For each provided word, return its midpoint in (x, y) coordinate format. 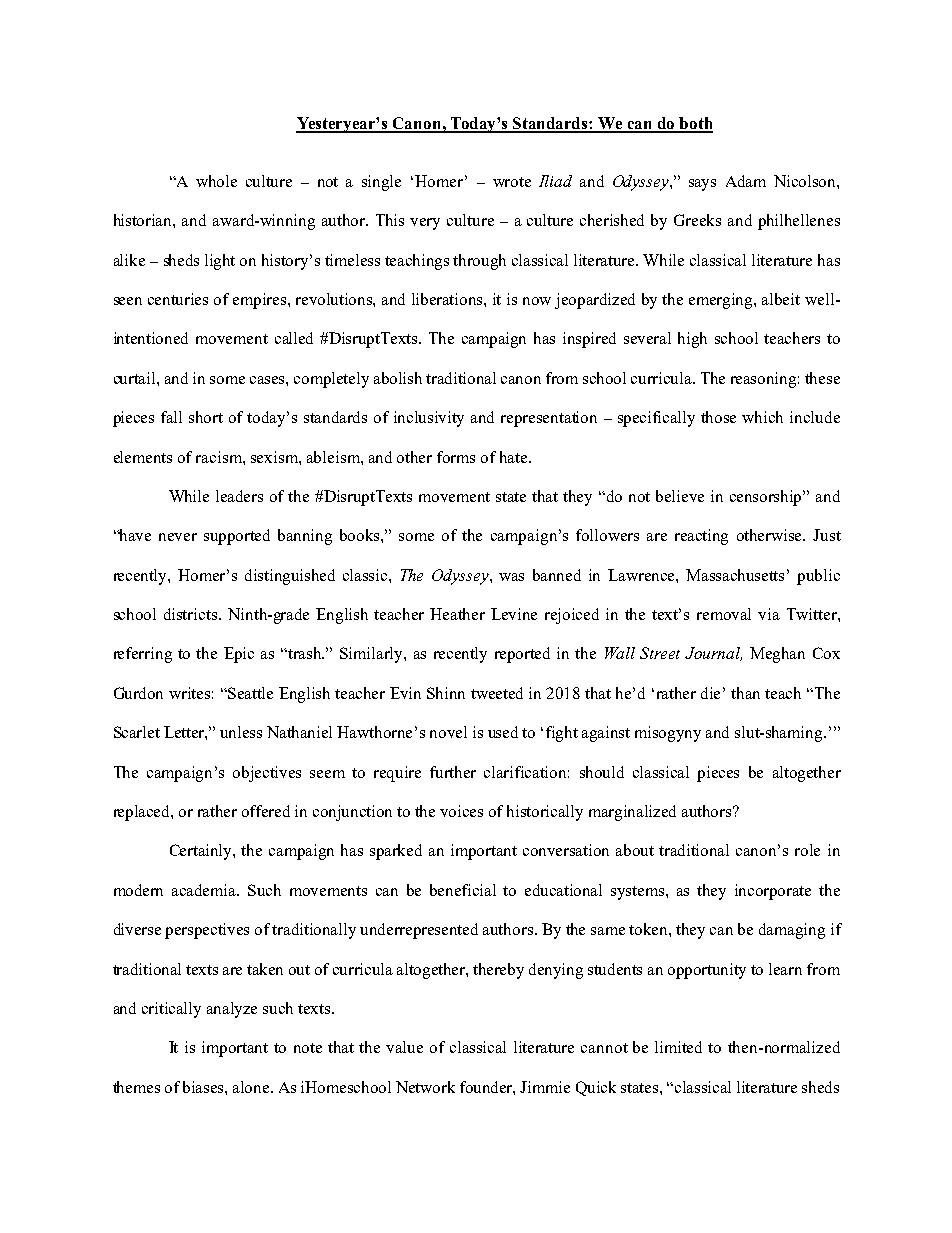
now (537, 301)
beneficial (463, 890)
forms (456, 457)
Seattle (250, 693)
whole (216, 181)
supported (237, 537)
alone (252, 1087)
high (692, 340)
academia (205, 890)
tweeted (497, 693)
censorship (767, 498)
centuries (178, 299)
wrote (512, 182)
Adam (746, 181)
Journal (713, 654)
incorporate (773, 892)
